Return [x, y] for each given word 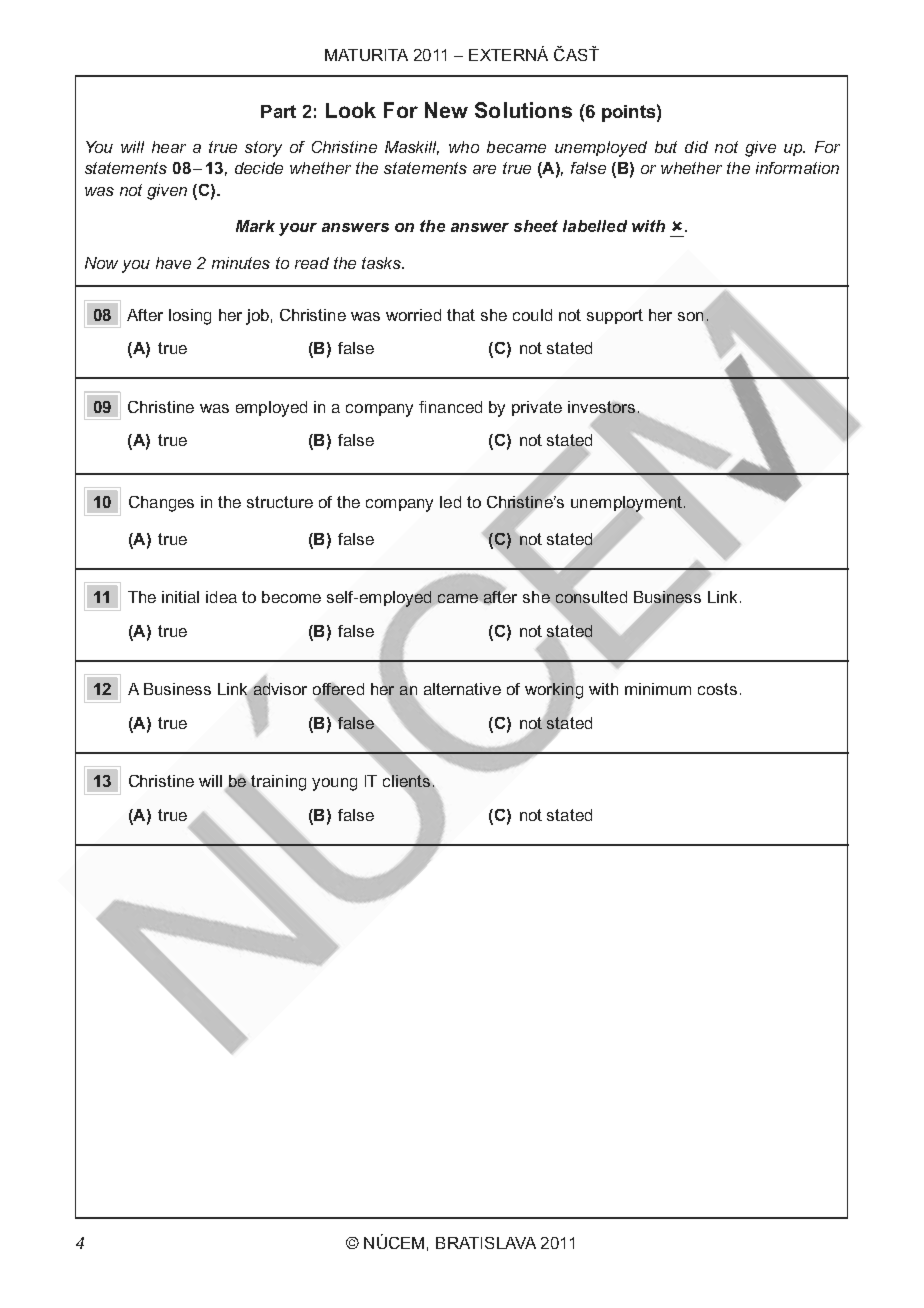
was [99, 191]
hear [169, 147]
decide [259, 168]
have [173, 263]
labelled [595, 226]
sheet [536, 226]
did [696, 147]
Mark [255, 226]
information [797, 168]
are [484, 169]
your [298, 229]
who [464, 147]
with [648, 226]
